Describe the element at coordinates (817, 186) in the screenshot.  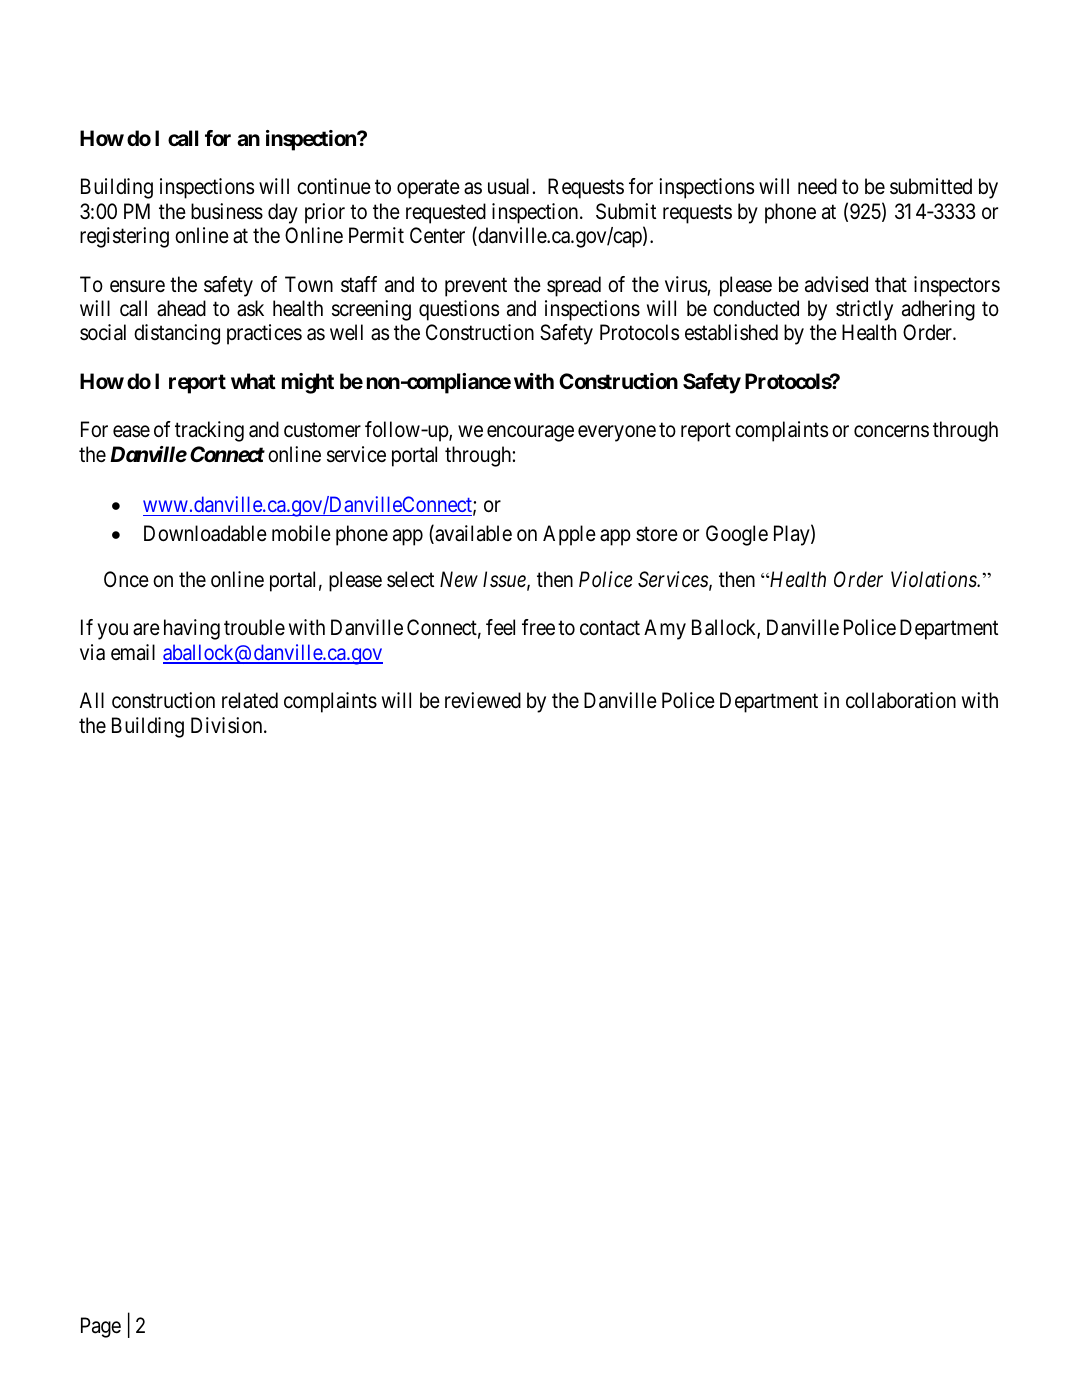
I see `need` at that location.
